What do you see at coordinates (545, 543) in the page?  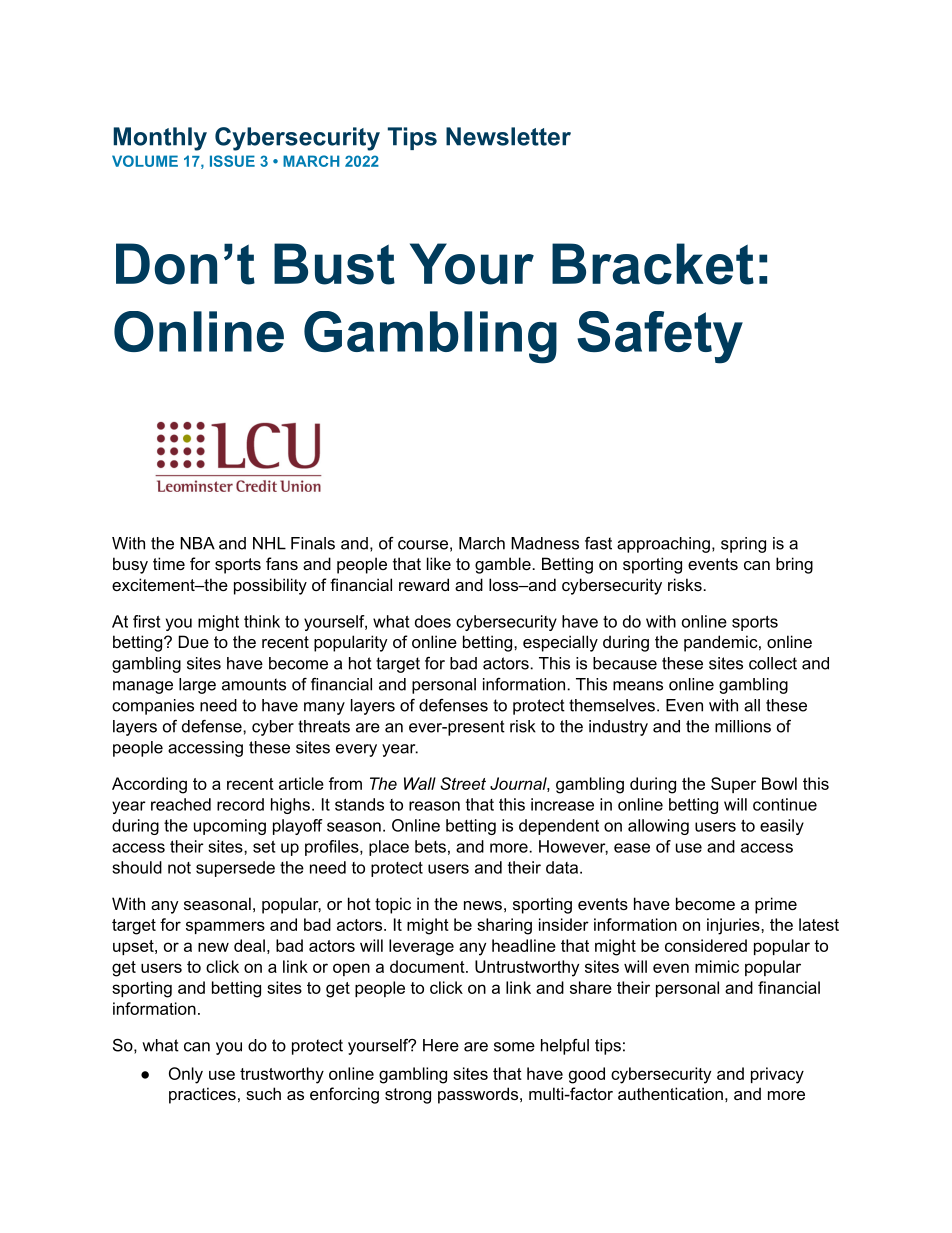 I see `Madness` at bounding box center [545, 543].
